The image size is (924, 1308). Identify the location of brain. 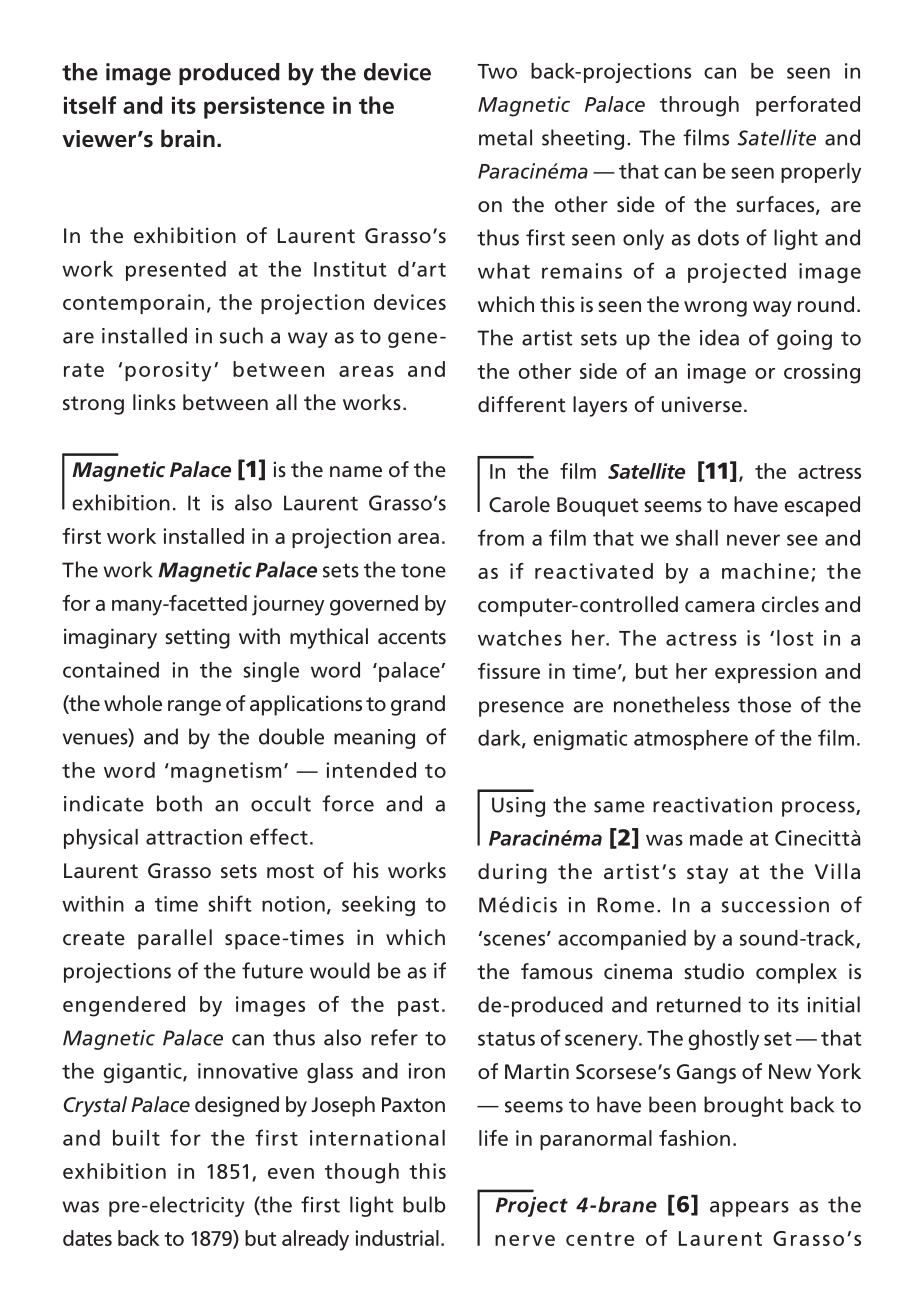
(188, 138).
